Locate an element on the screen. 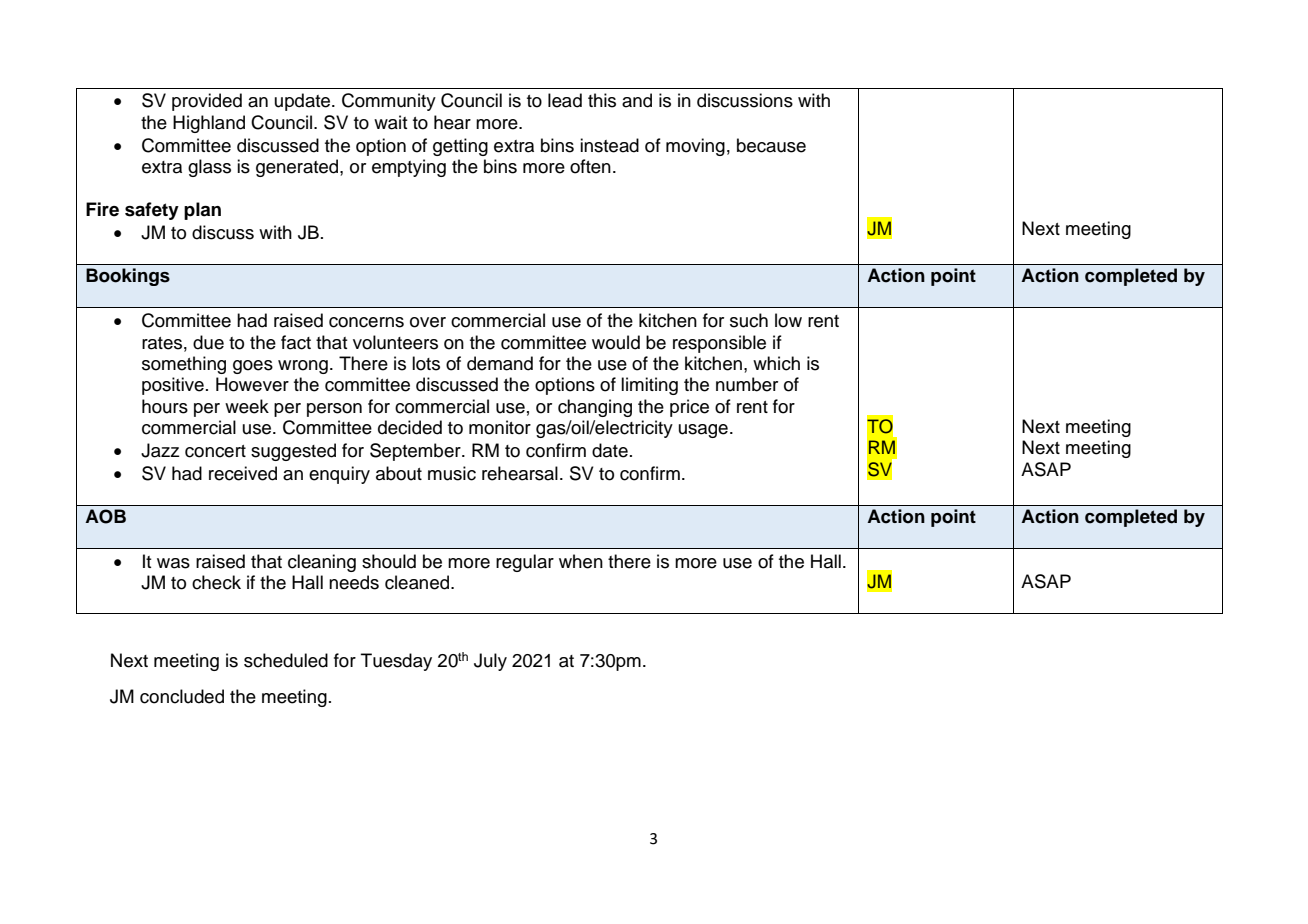 The image size is (1308, 924). Highland is located at coordinates (209, 124).
